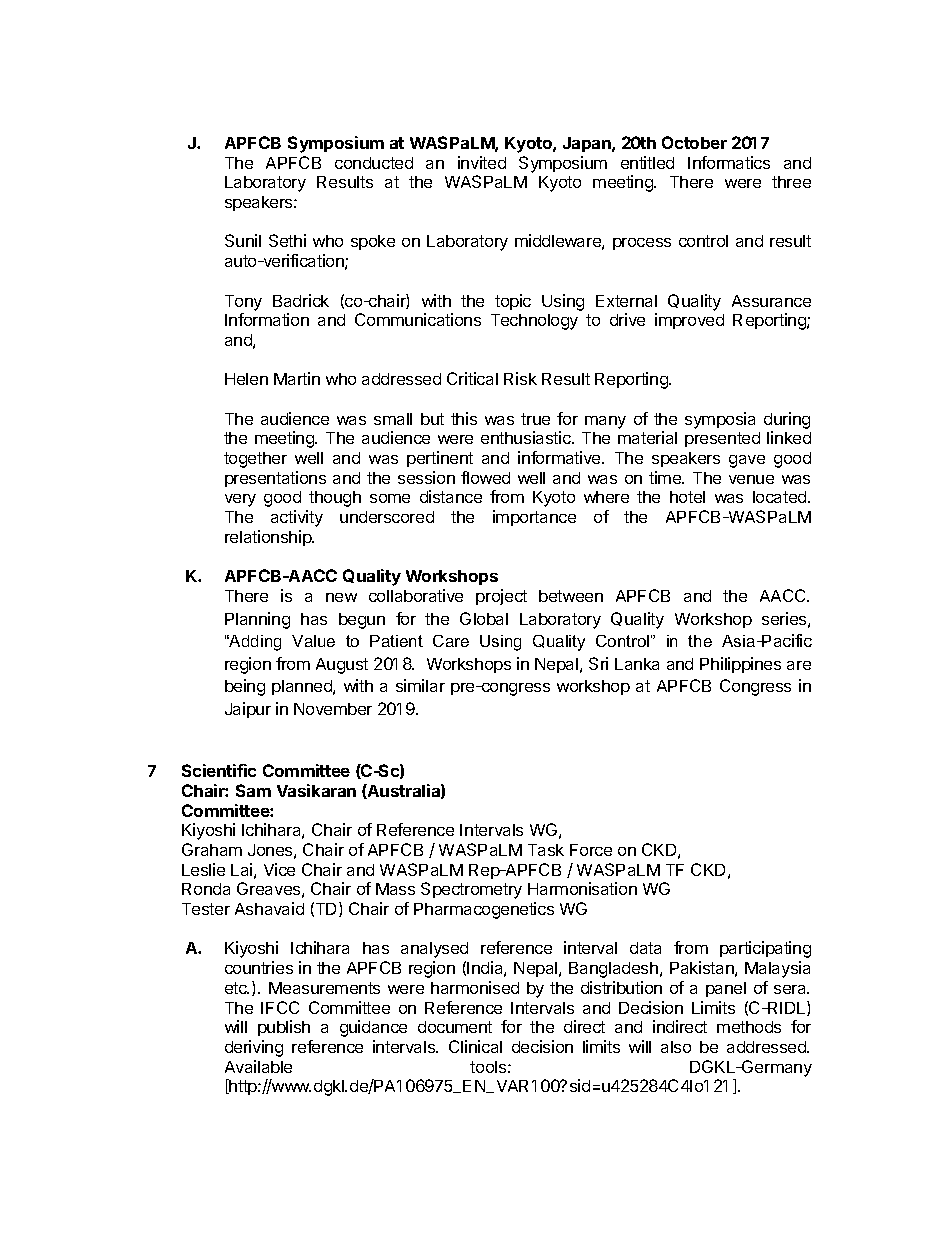 Image resolution: width=952 pixels, height=1233 pixels. I want to click on Informatics, so click(729, 162).
